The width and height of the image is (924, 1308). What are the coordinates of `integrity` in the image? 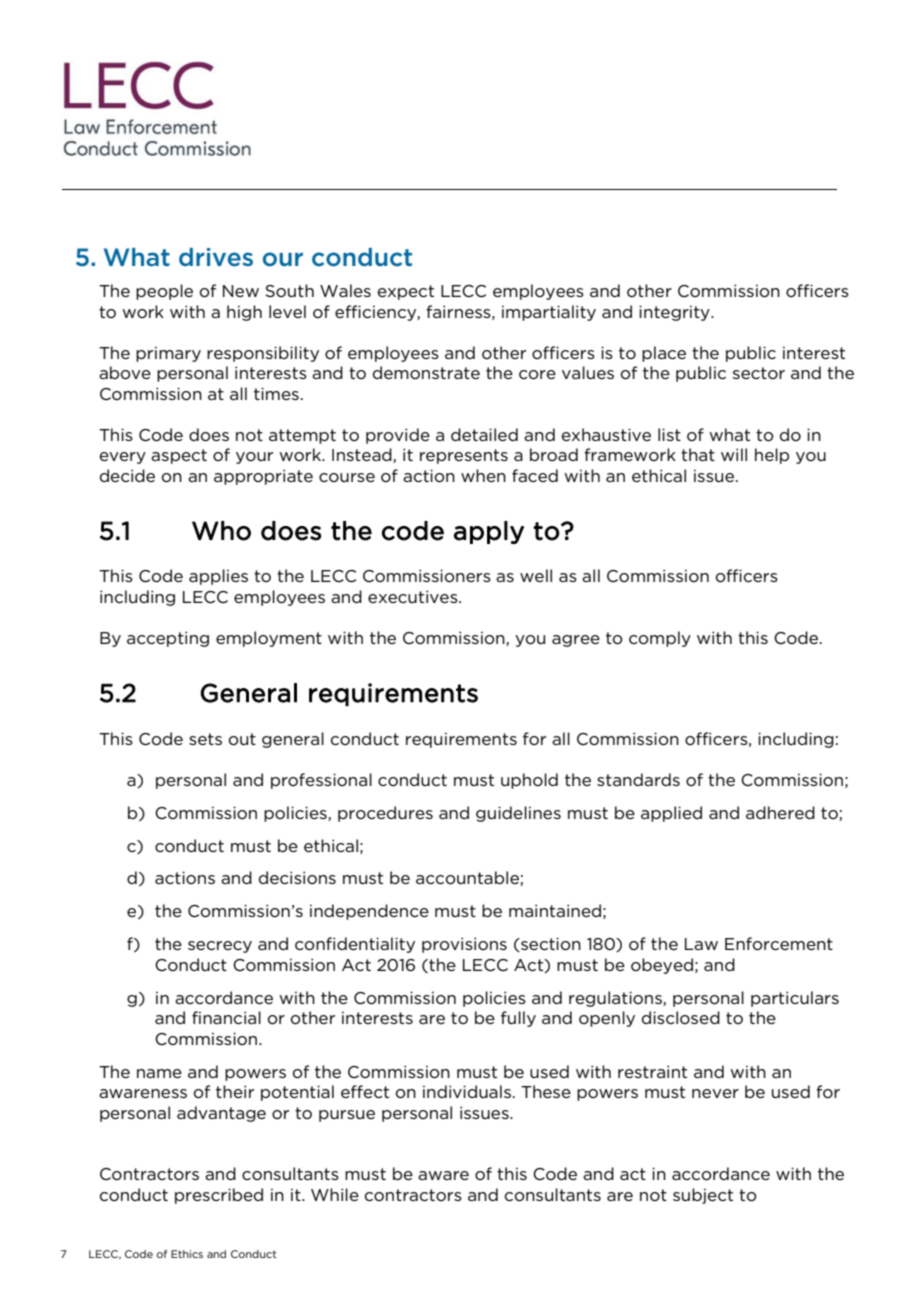 It's located at (675, 313).
